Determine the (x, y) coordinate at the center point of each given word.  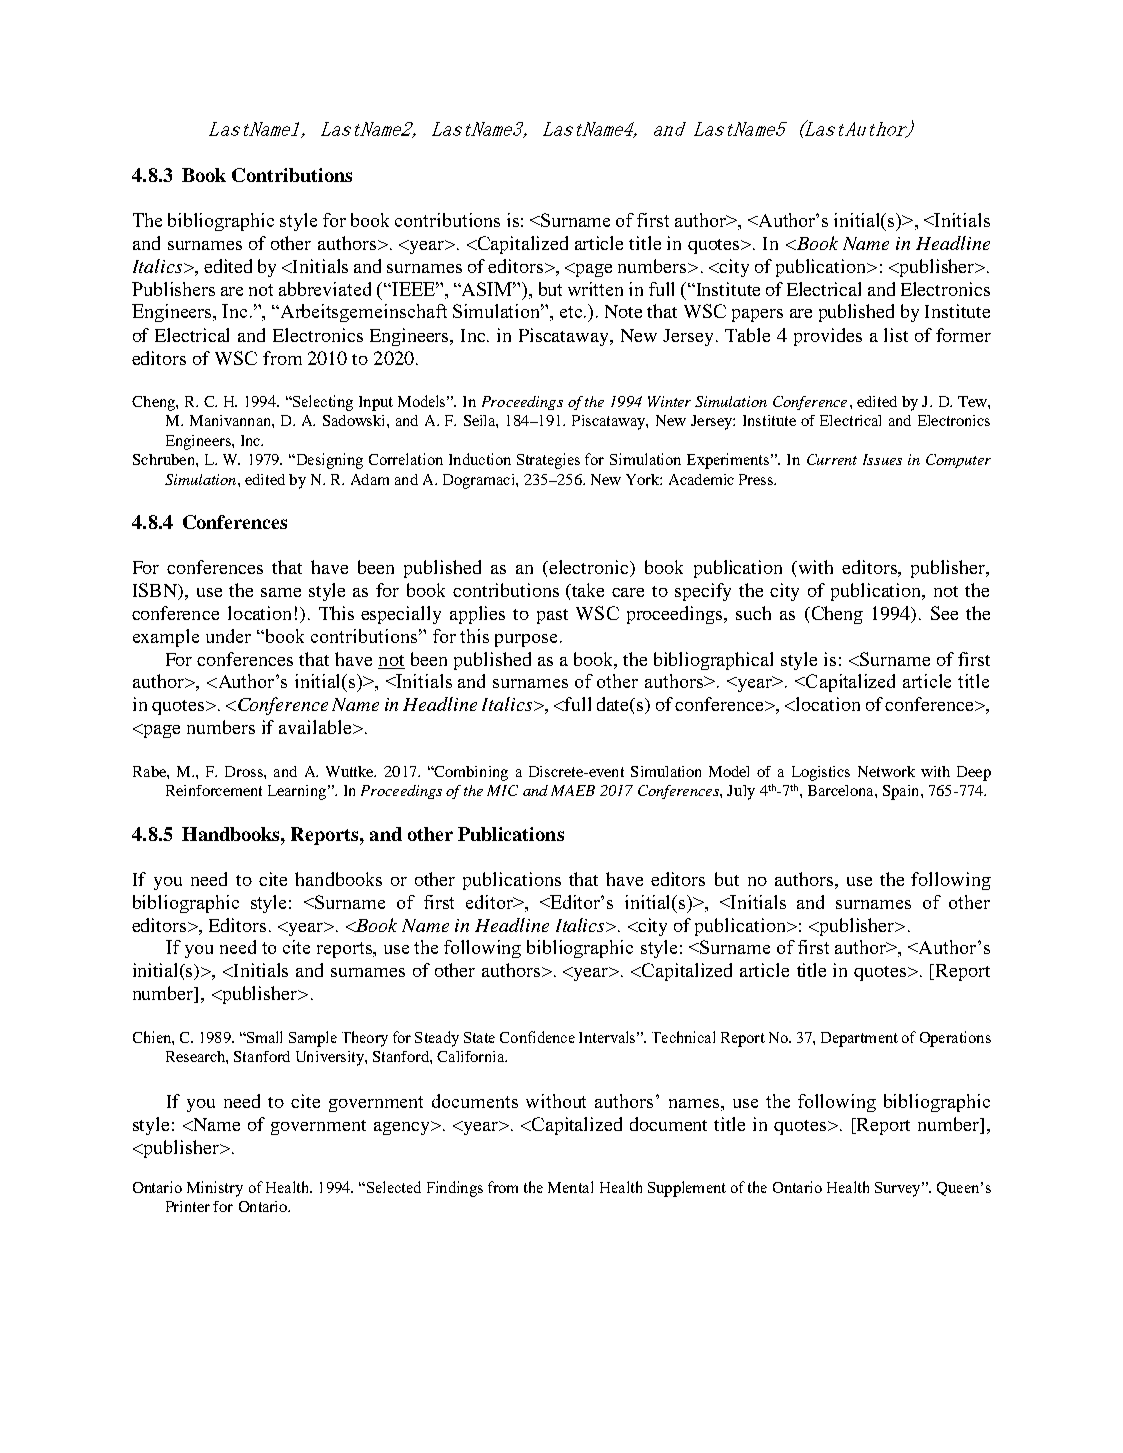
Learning (298, 792)
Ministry (215, 1189)
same (281, 592)
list (896, 335)
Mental (570, 1187)
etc (572, 312)
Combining (470, 773)
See (944, 613)
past (552, 616)
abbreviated (325, 289)
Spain (902, 792)
